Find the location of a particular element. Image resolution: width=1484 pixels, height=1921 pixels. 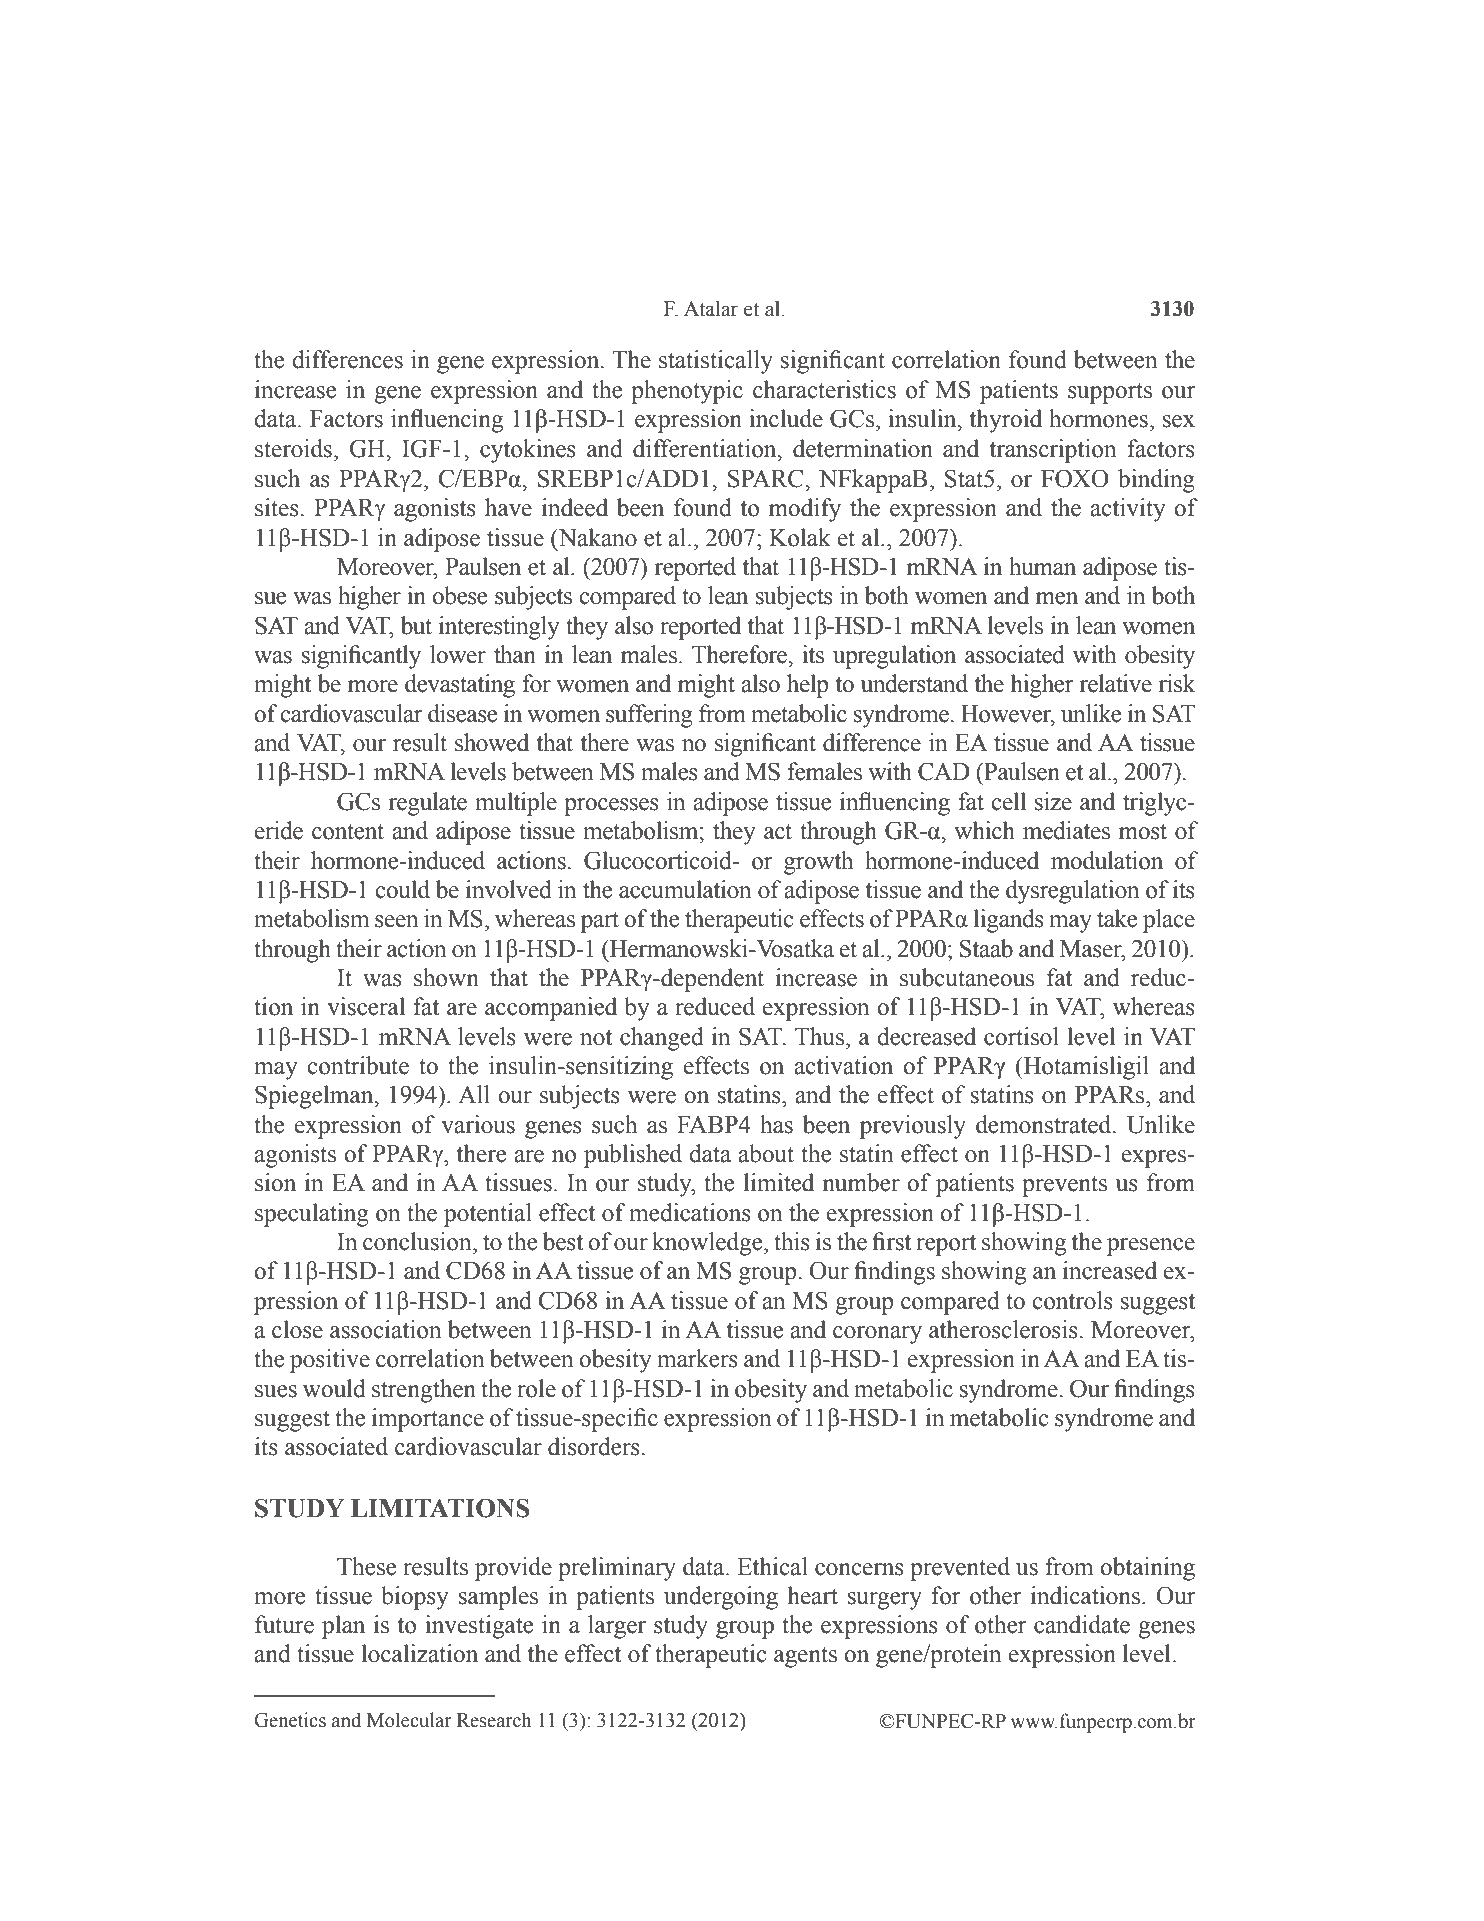

include is located at coordinates (786, 418).
